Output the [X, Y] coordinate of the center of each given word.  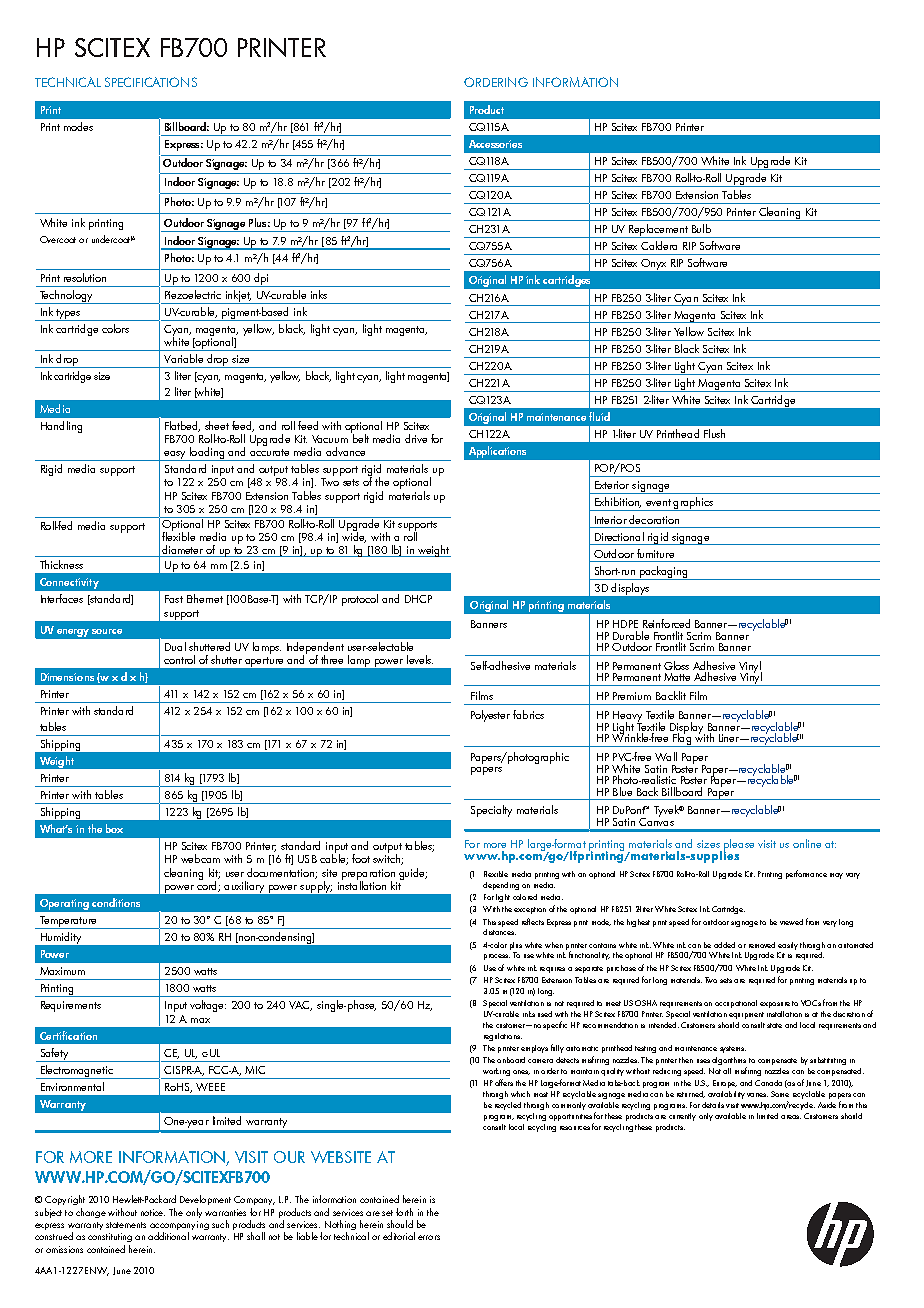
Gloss [676, 665]
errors [429, 1237]
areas [791, 1117]
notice [153, 1212]
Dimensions [67, 677]
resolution [85, 277]
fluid [599, 416]
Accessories [495, 144]
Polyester [490, 716]
